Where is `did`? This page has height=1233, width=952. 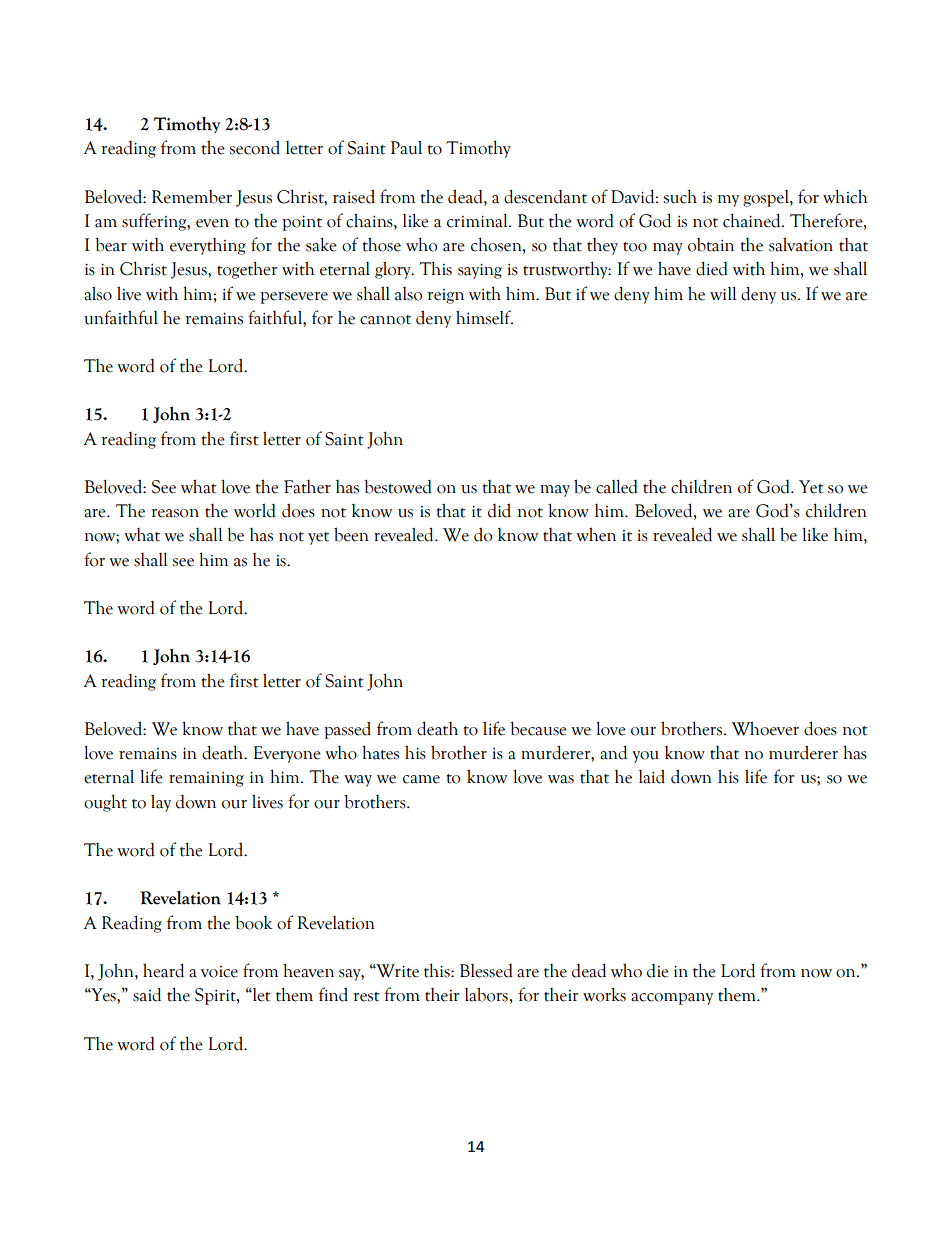 did is located at coordinates (499, 510).
